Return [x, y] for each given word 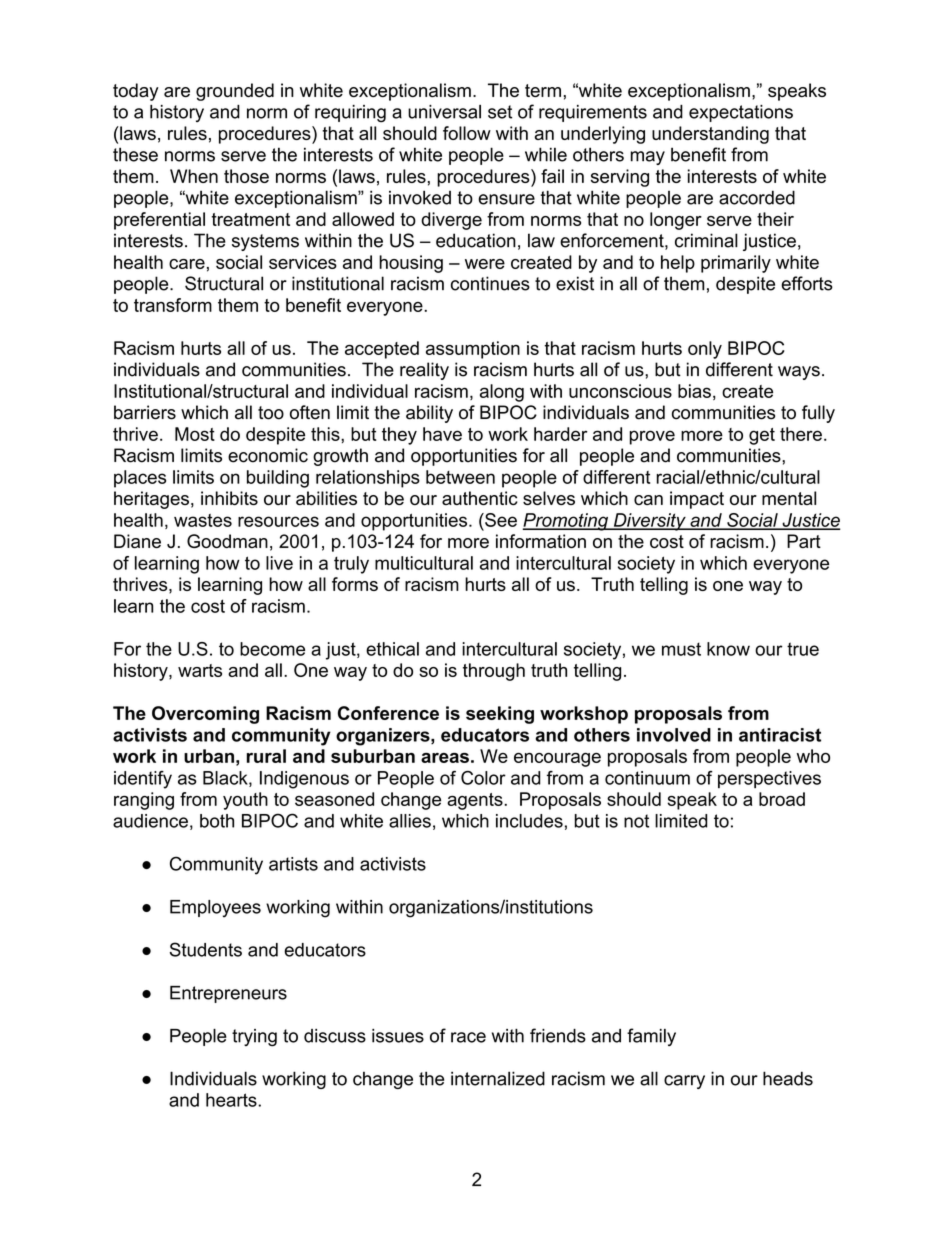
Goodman [227, 541]
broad [782, 799]
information [541, 541]
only [705, 350]
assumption [473, 350]
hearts [232, 1100]
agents [476, 801]
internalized [498, 1078]
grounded [235, 92]
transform [173, 305]
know [728, 649]
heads [788, 1078]
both [217, 821]
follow [467, 133]
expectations [741, 113]
